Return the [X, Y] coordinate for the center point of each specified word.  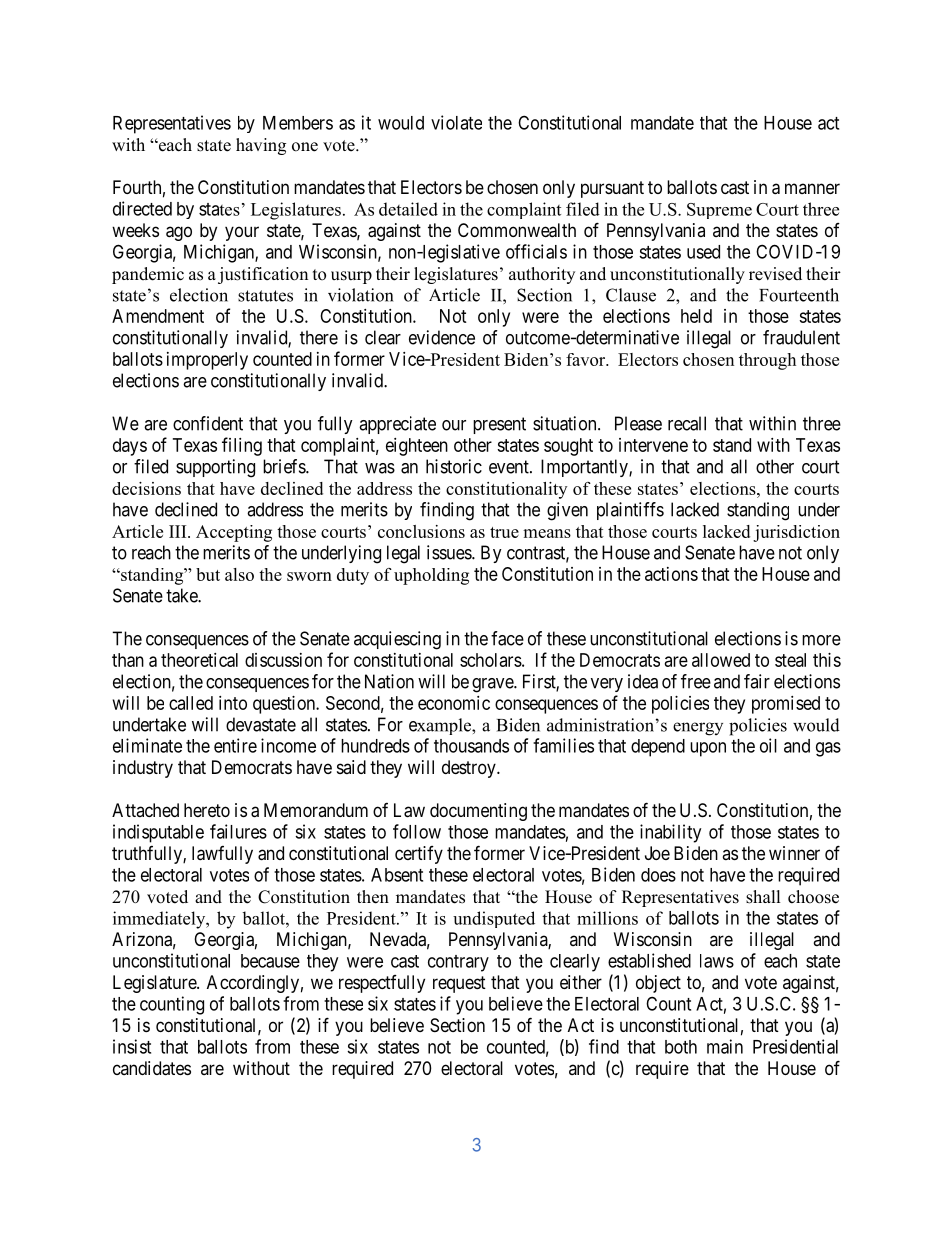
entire [235, 745]
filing [242, 446]
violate [456, 122]
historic [454, 466]
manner [812, 188]
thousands [471, 746]
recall [687, 423]
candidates [152, 1068]
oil [768, 745]
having [261, 146]
